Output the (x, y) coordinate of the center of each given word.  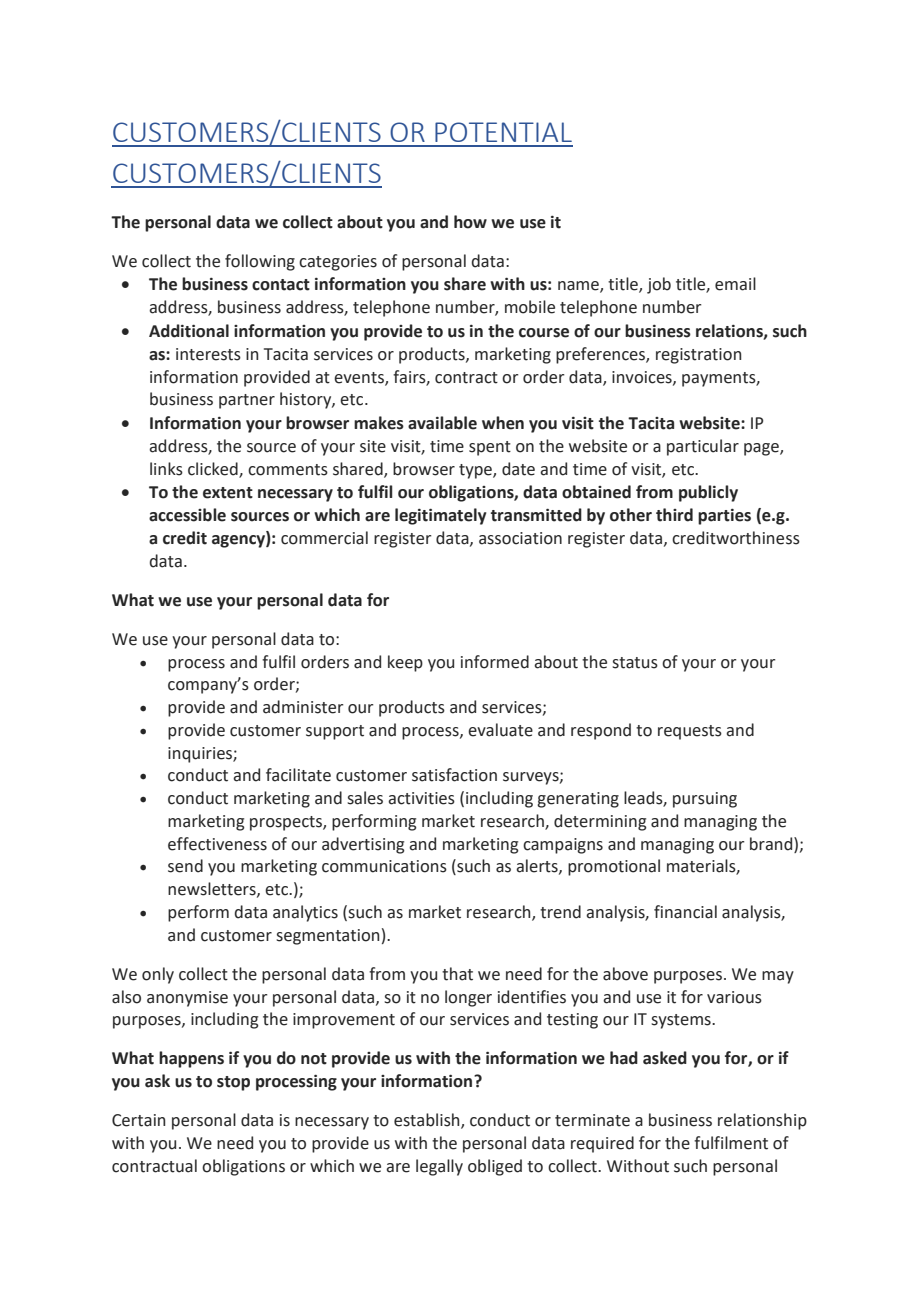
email (735, 284)
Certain (138, 1120)
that (457, 974)
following (260, 262)
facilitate (298, 775)
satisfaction (454, 775)
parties (724, 517)
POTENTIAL (503, 132)
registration (698, 356)
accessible (187, 515)
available (442, 423)
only (158, 975)
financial (685, 912)
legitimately (440, 516)
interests (208, 354)
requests (690, 732)
